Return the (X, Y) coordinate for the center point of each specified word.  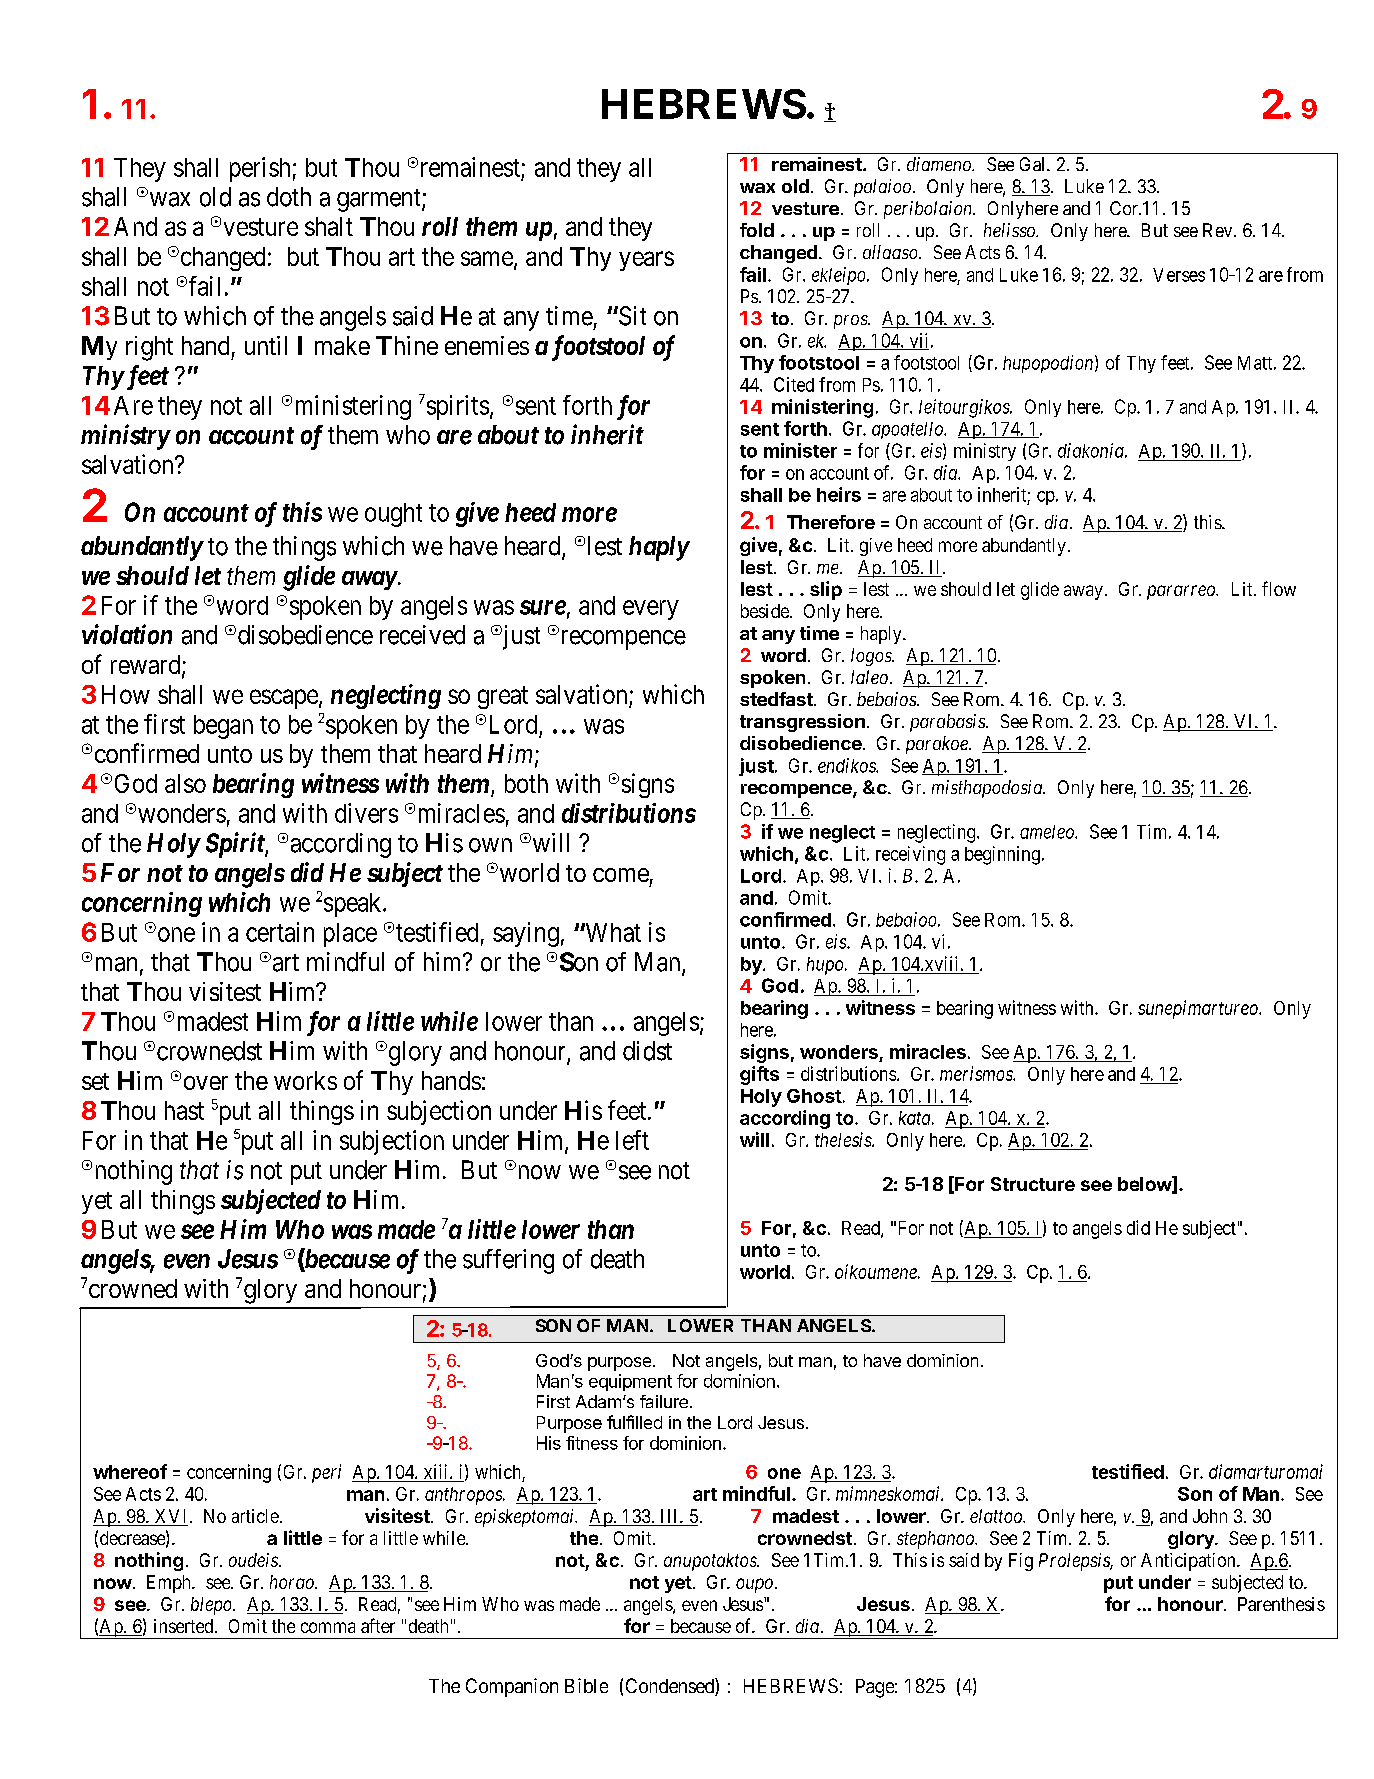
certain (280, 932)
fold (757, 230)
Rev (1219, 230)
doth (289, 197)
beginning (1002, 855)
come (621, 875)
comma (328, 1627)
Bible (586, 1685)
